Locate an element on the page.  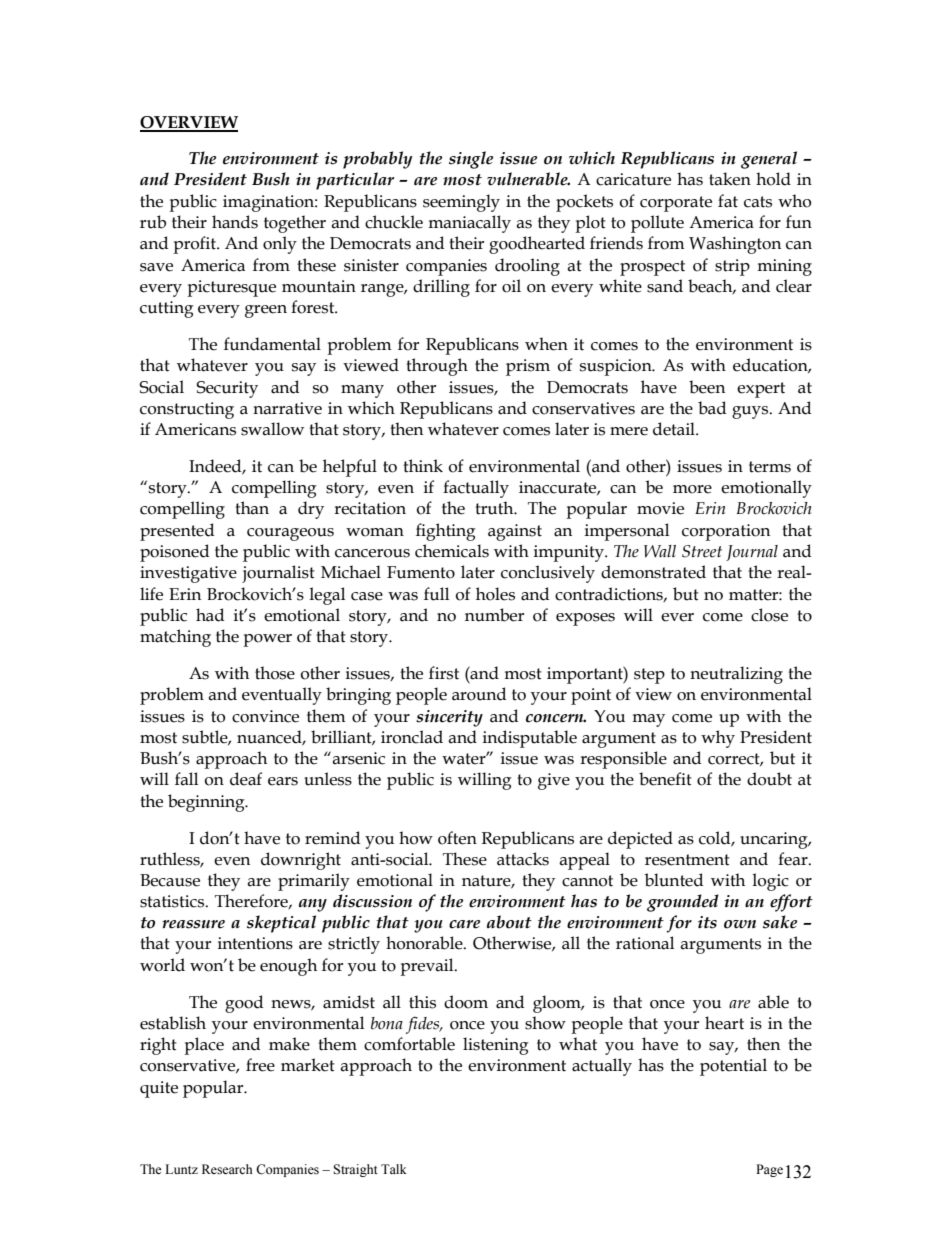
fat is located at coordinates (728, 201).
